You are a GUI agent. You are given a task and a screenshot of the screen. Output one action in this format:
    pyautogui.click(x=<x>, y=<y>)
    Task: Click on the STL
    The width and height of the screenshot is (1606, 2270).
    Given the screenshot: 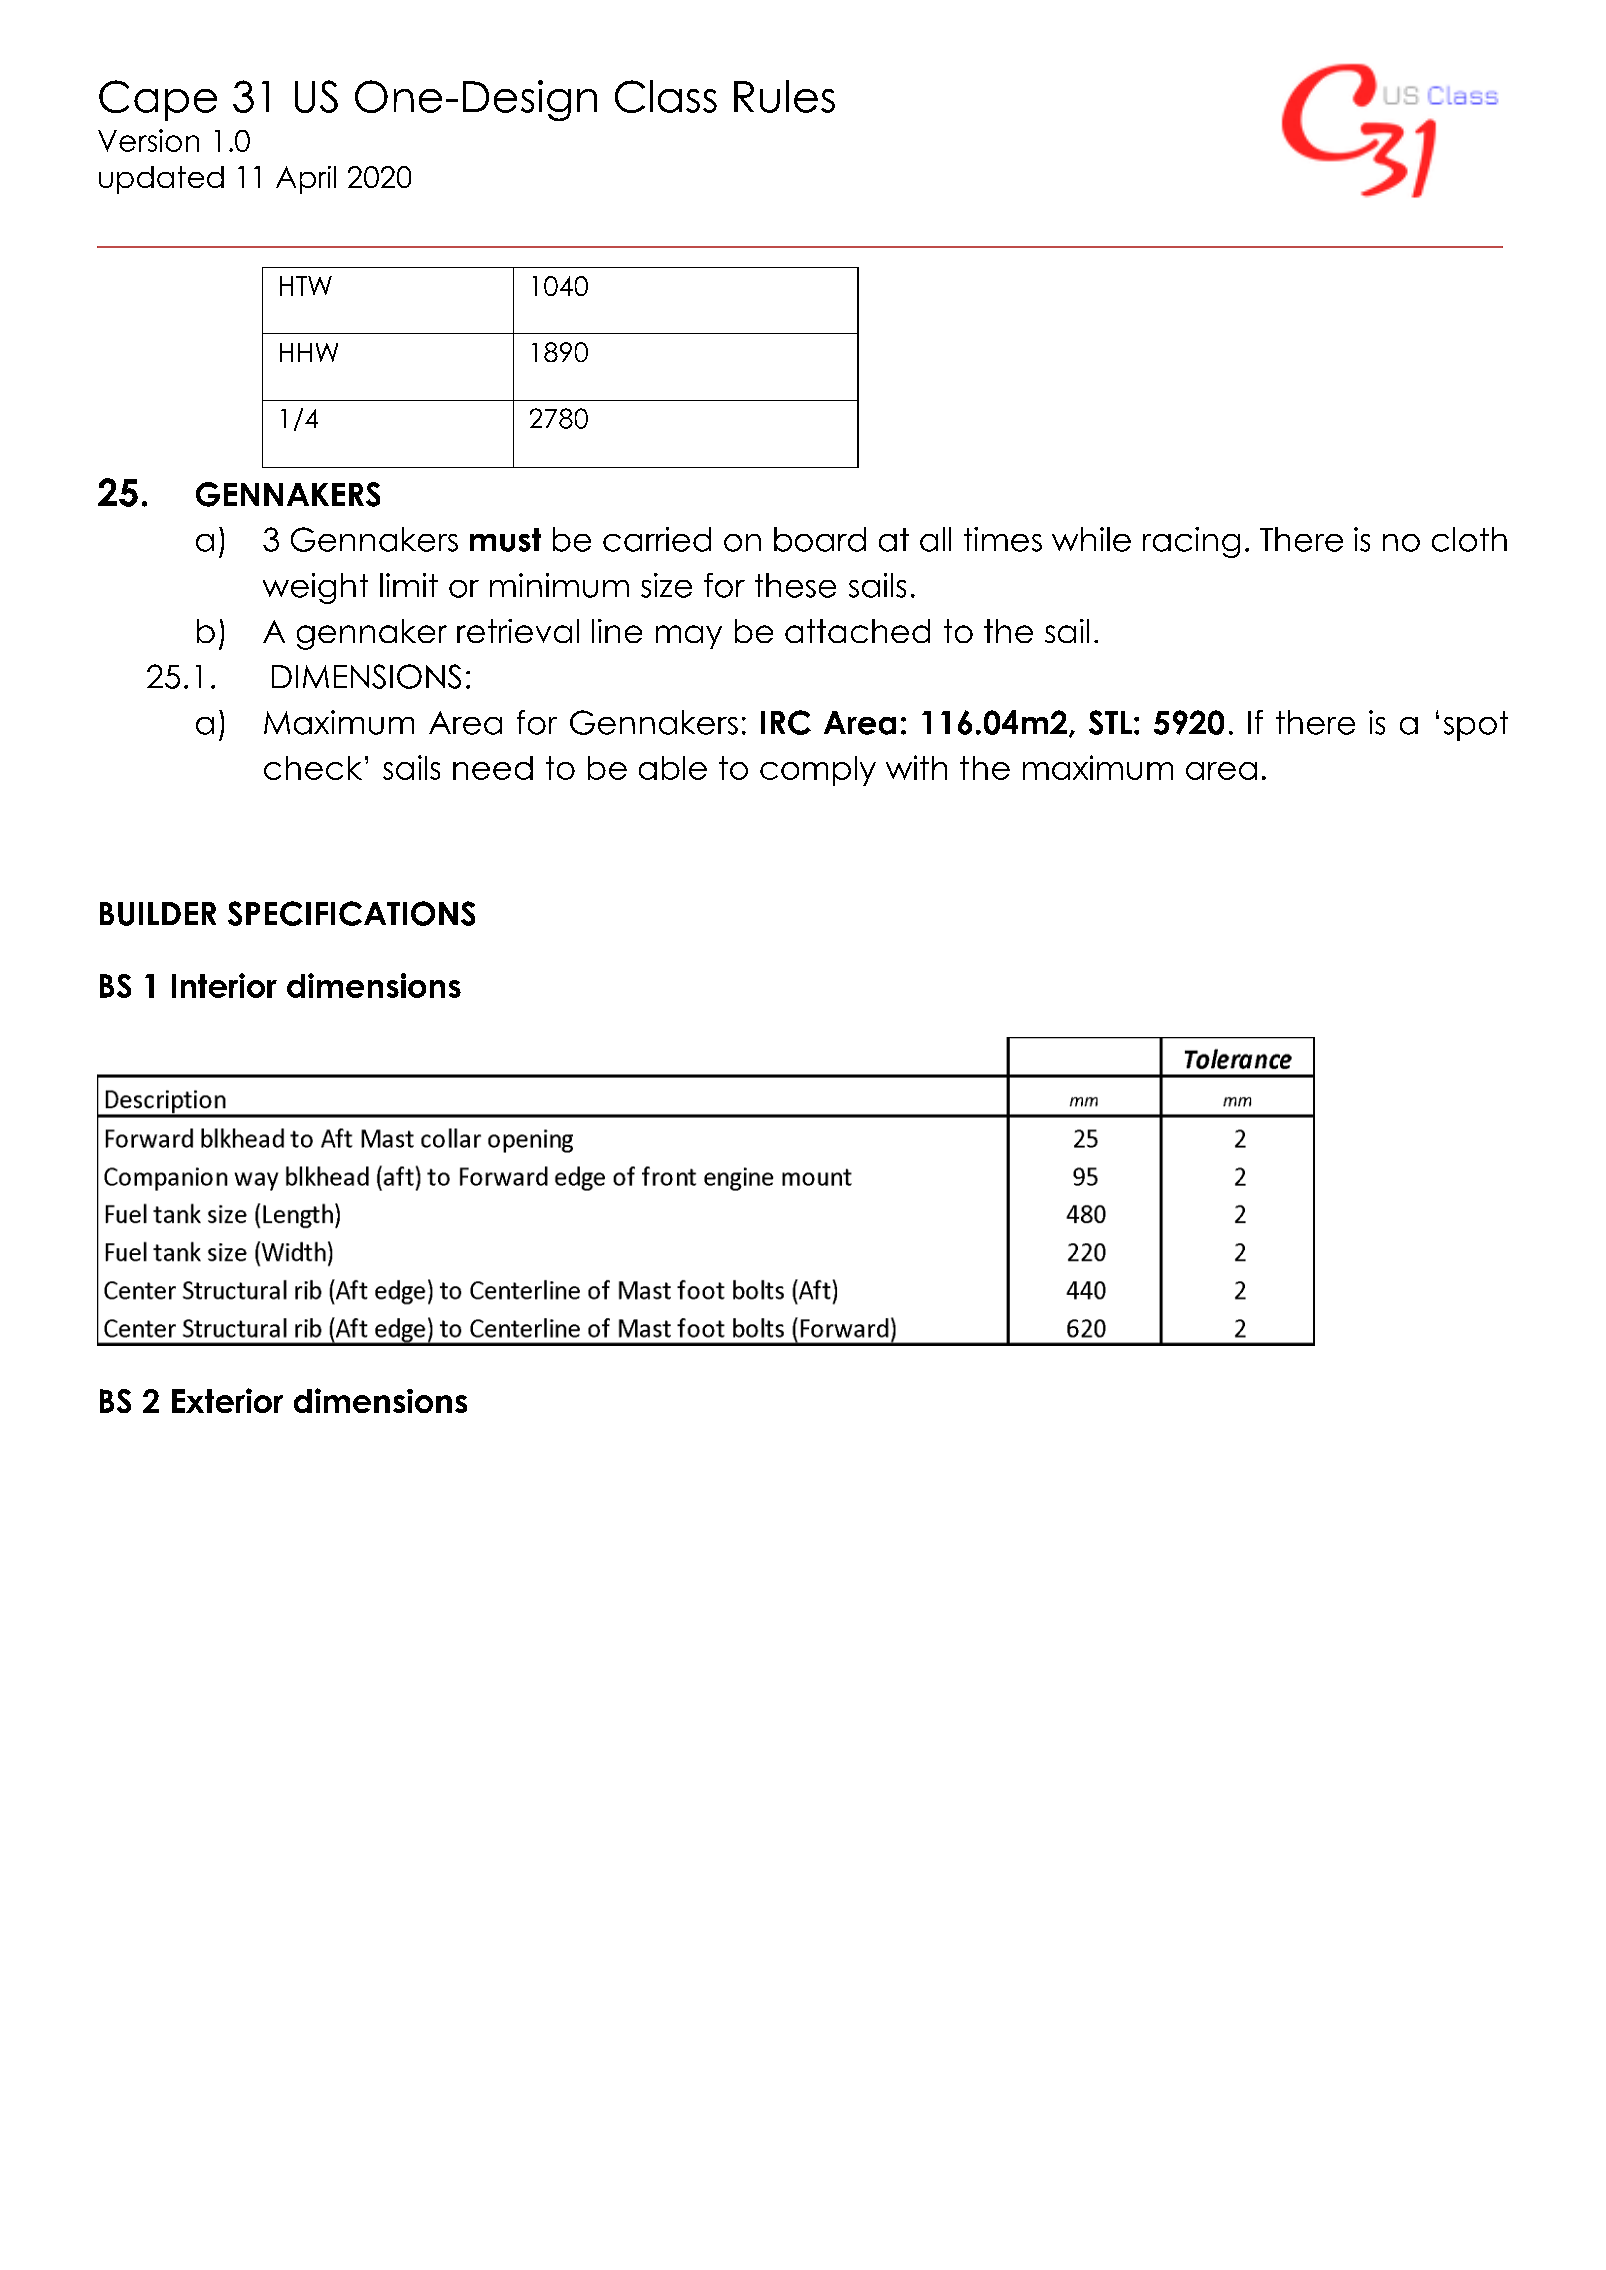 What is the action you would take?
    pyautogui.click(x=1110, y=722)
